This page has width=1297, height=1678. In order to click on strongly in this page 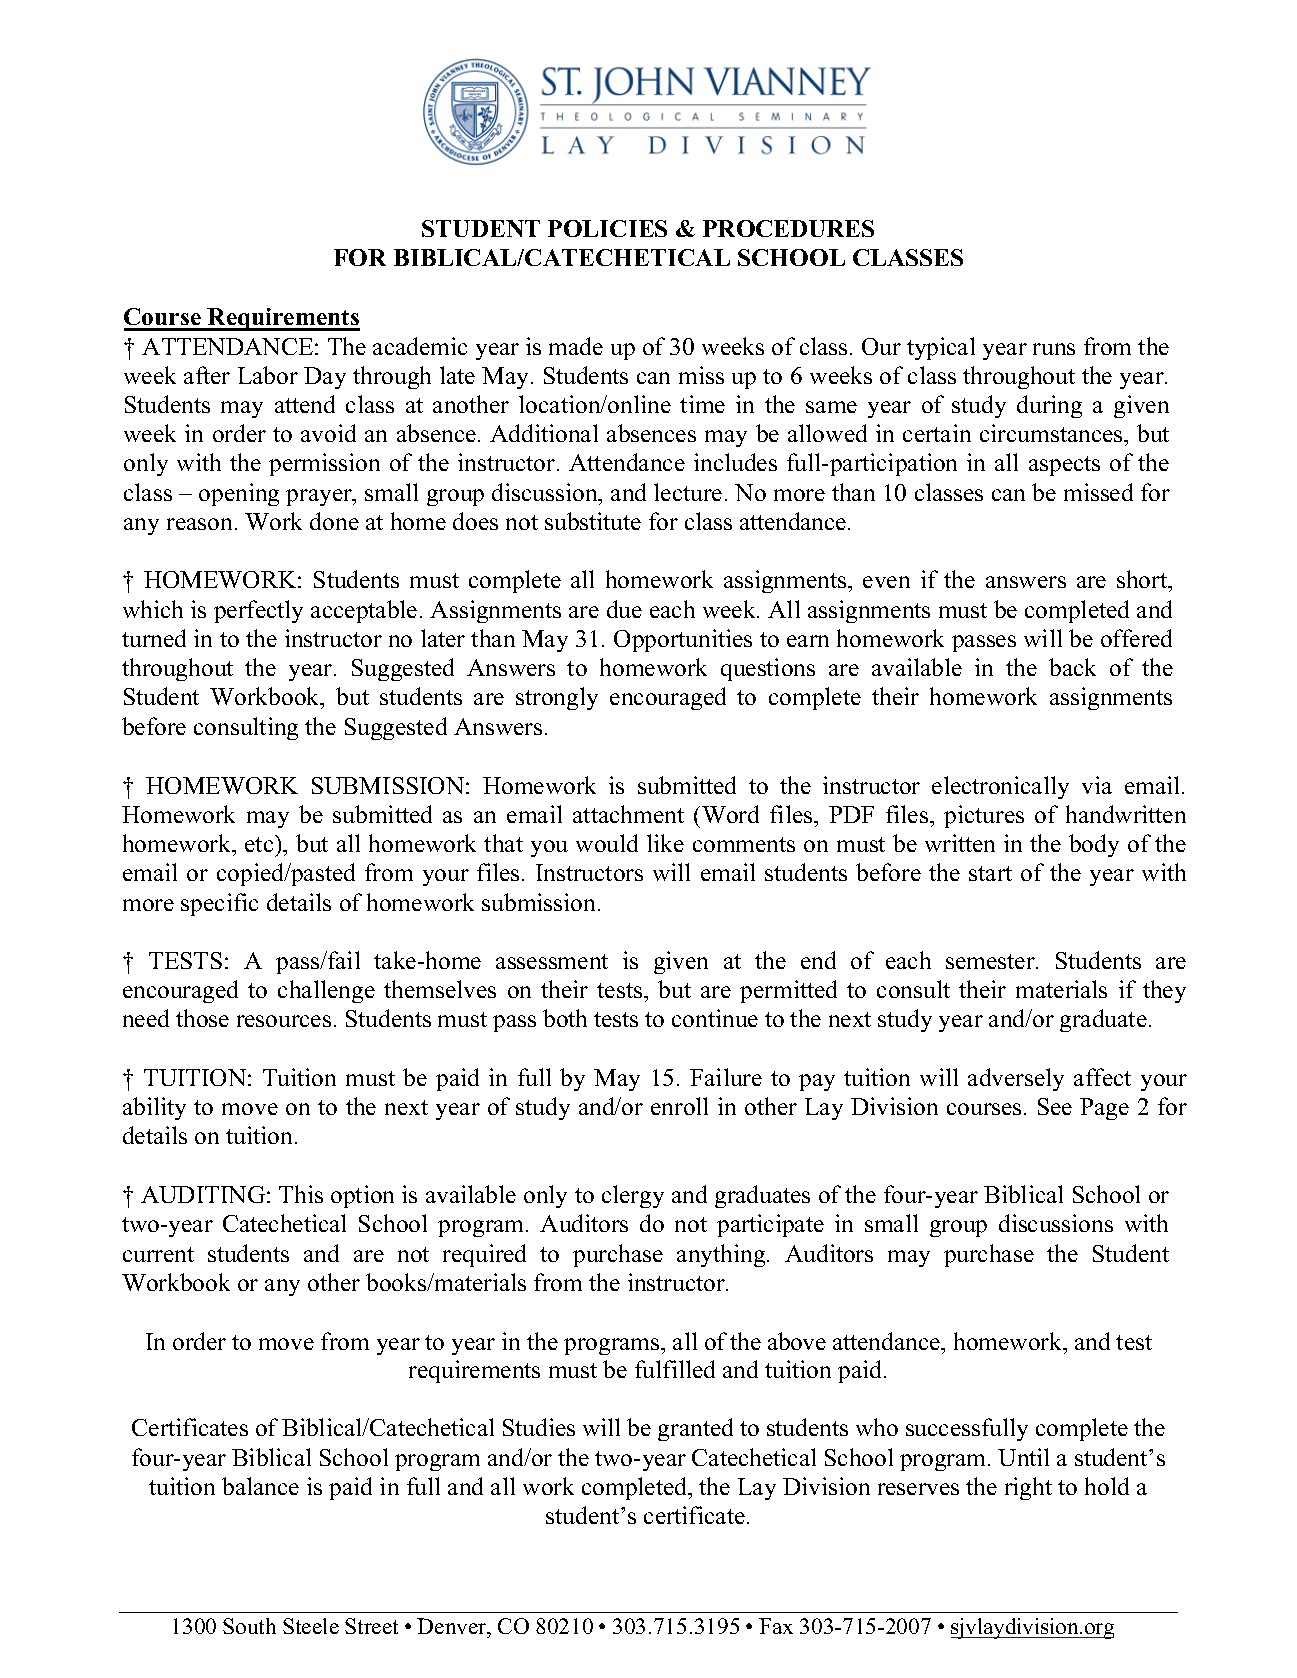, I will do `click(557, 698)`.
